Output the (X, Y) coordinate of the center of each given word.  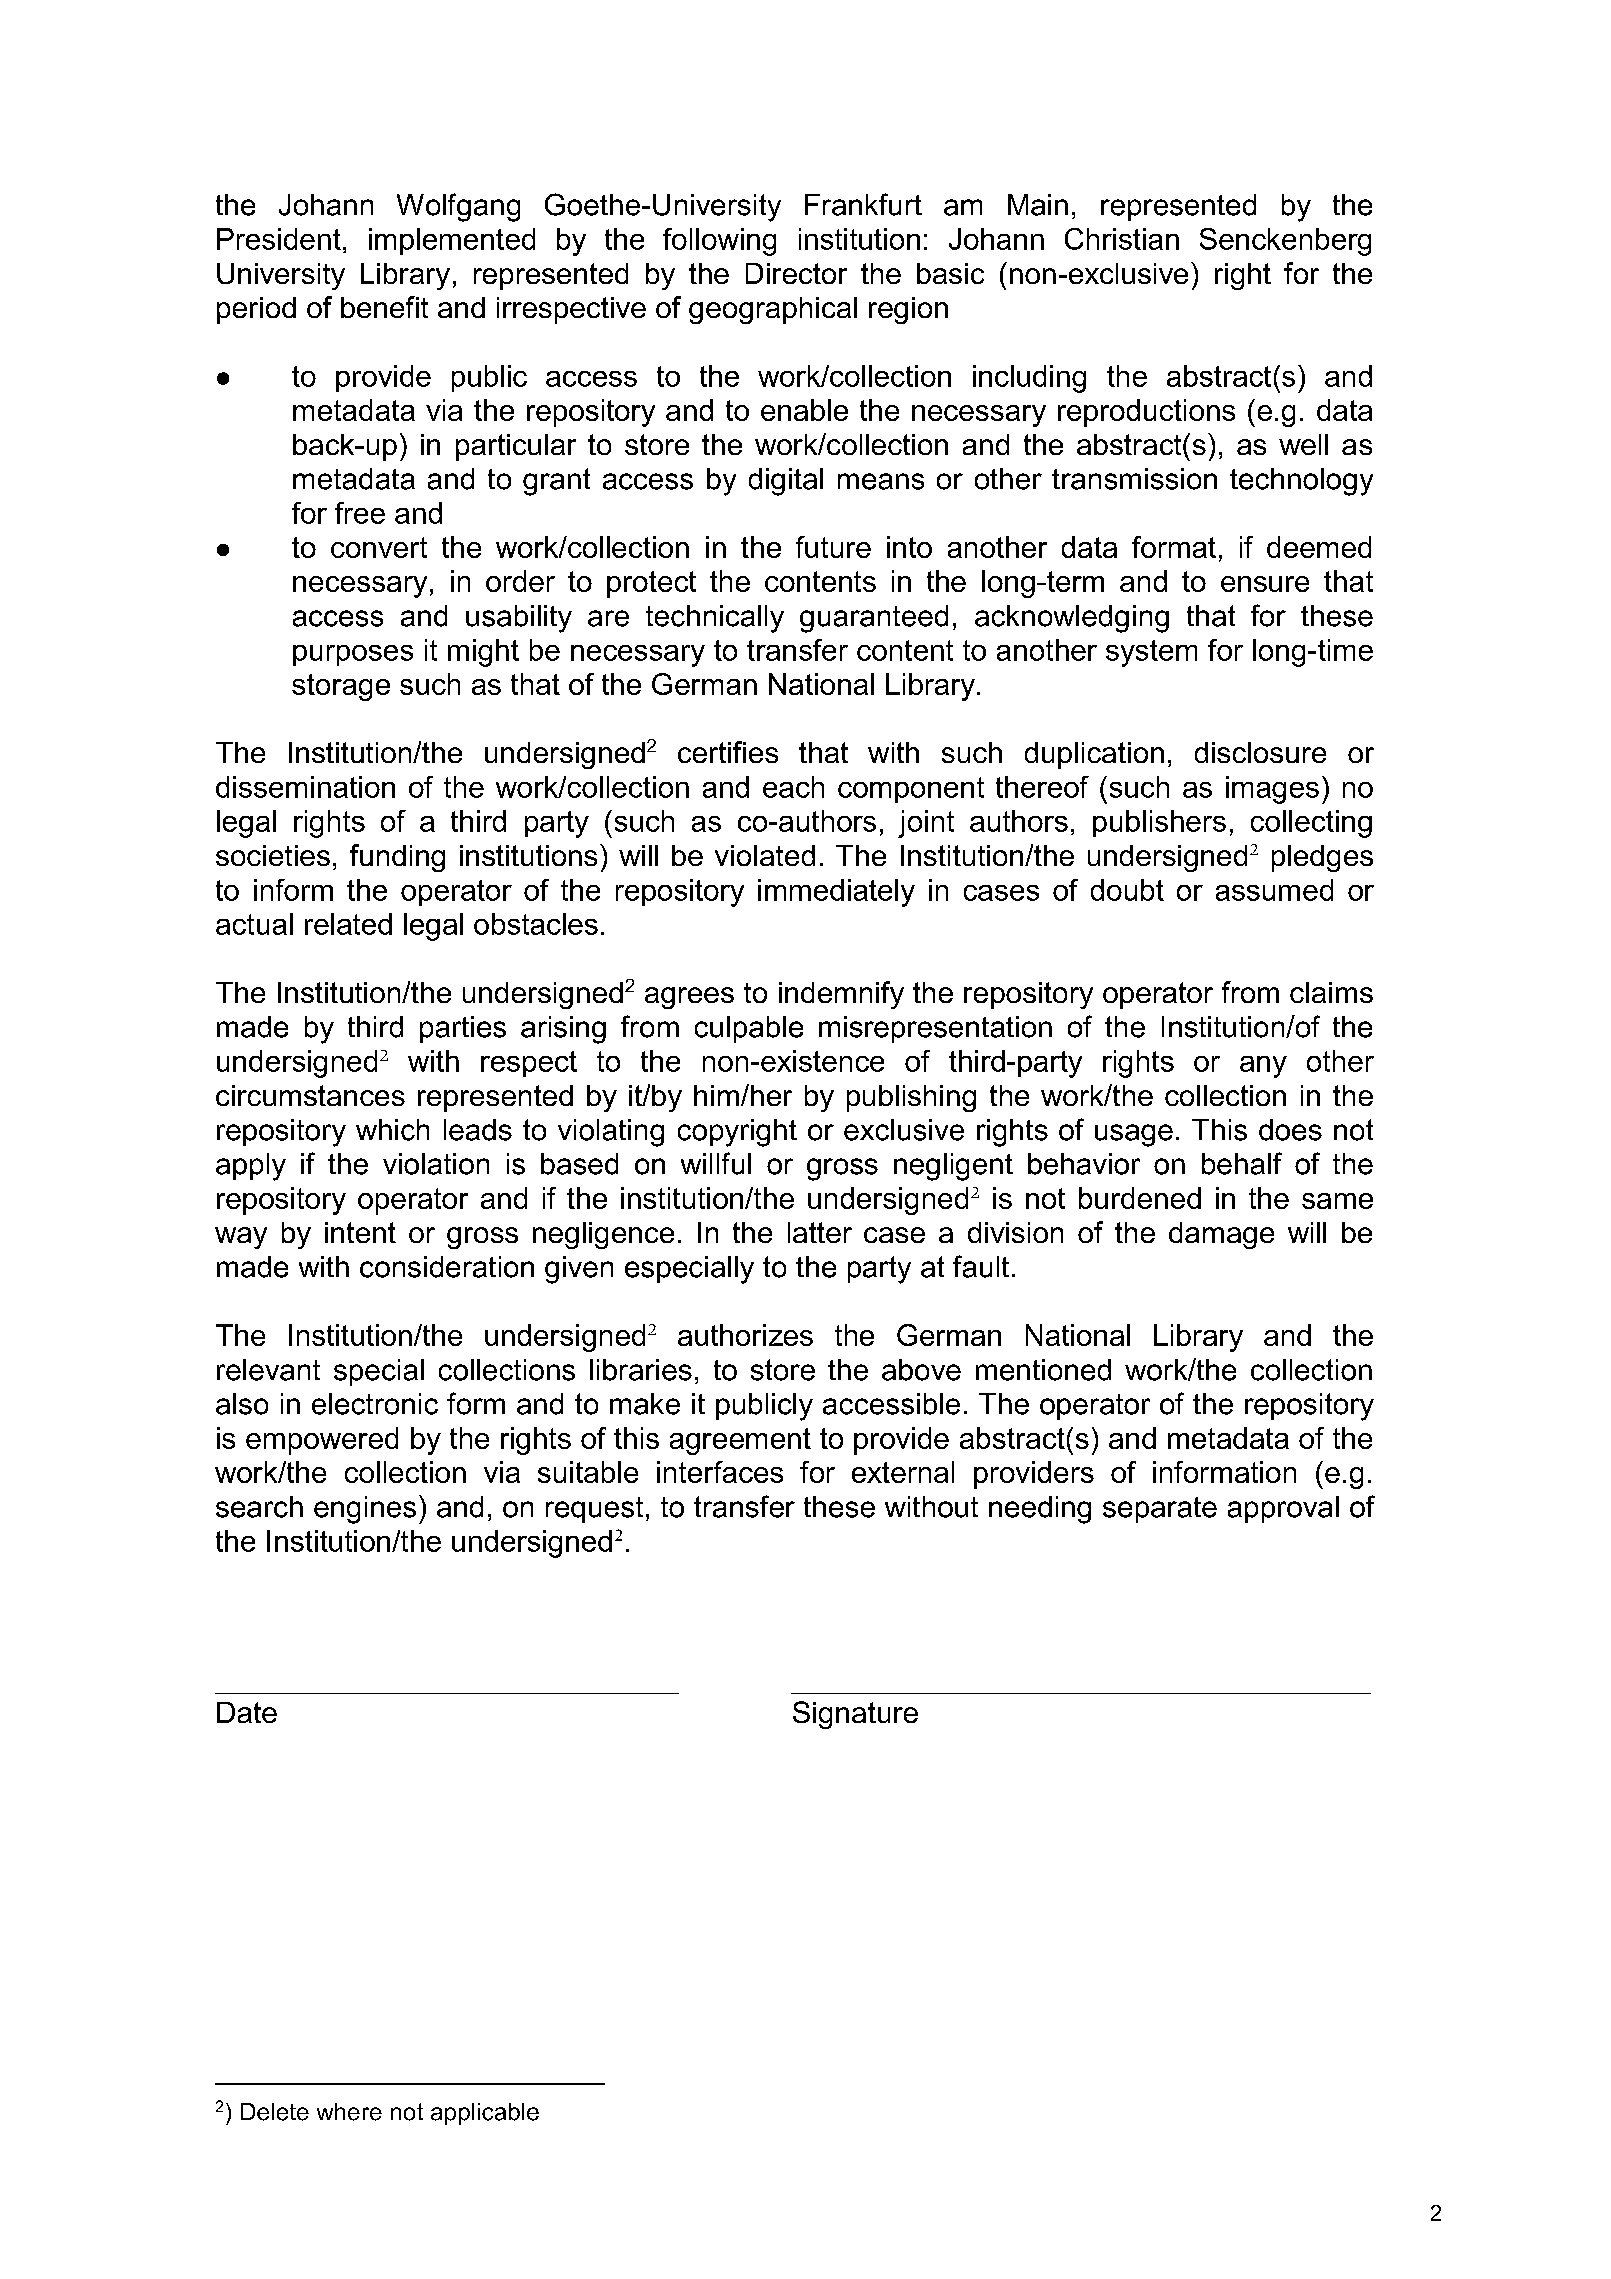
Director (796, 273)
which (392, 1130)
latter (820, 1232)
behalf (1242, 1163)
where (349, 2112)
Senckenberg (1285, 242)
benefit (384, 307)
